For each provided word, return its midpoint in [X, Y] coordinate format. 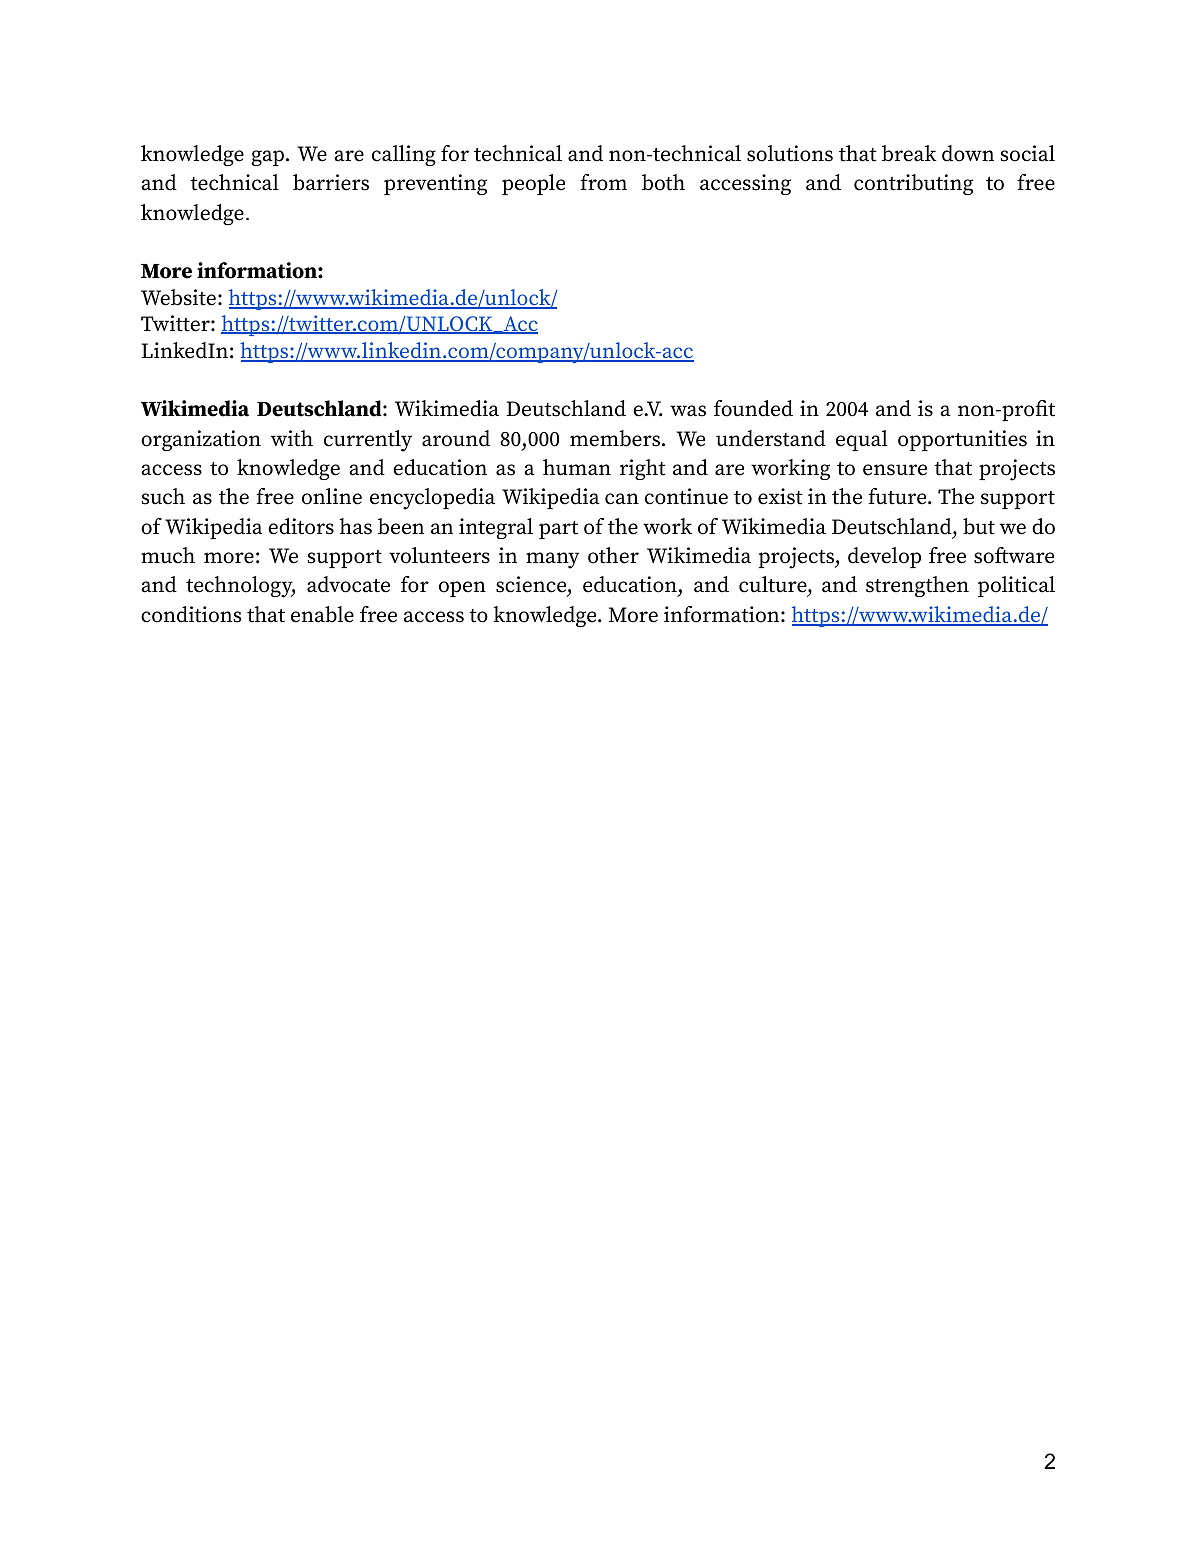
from [603, 182]
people [533, 184]
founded [753, 408]
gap [268, 158]
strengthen [917, 586]
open [462, 589]
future [898, 496]
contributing [913, 184]
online [332, 496]
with [292, 438]
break [909, 153]
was [688, 411]
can [622, 499]
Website [178, 297]
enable [322, 614]
